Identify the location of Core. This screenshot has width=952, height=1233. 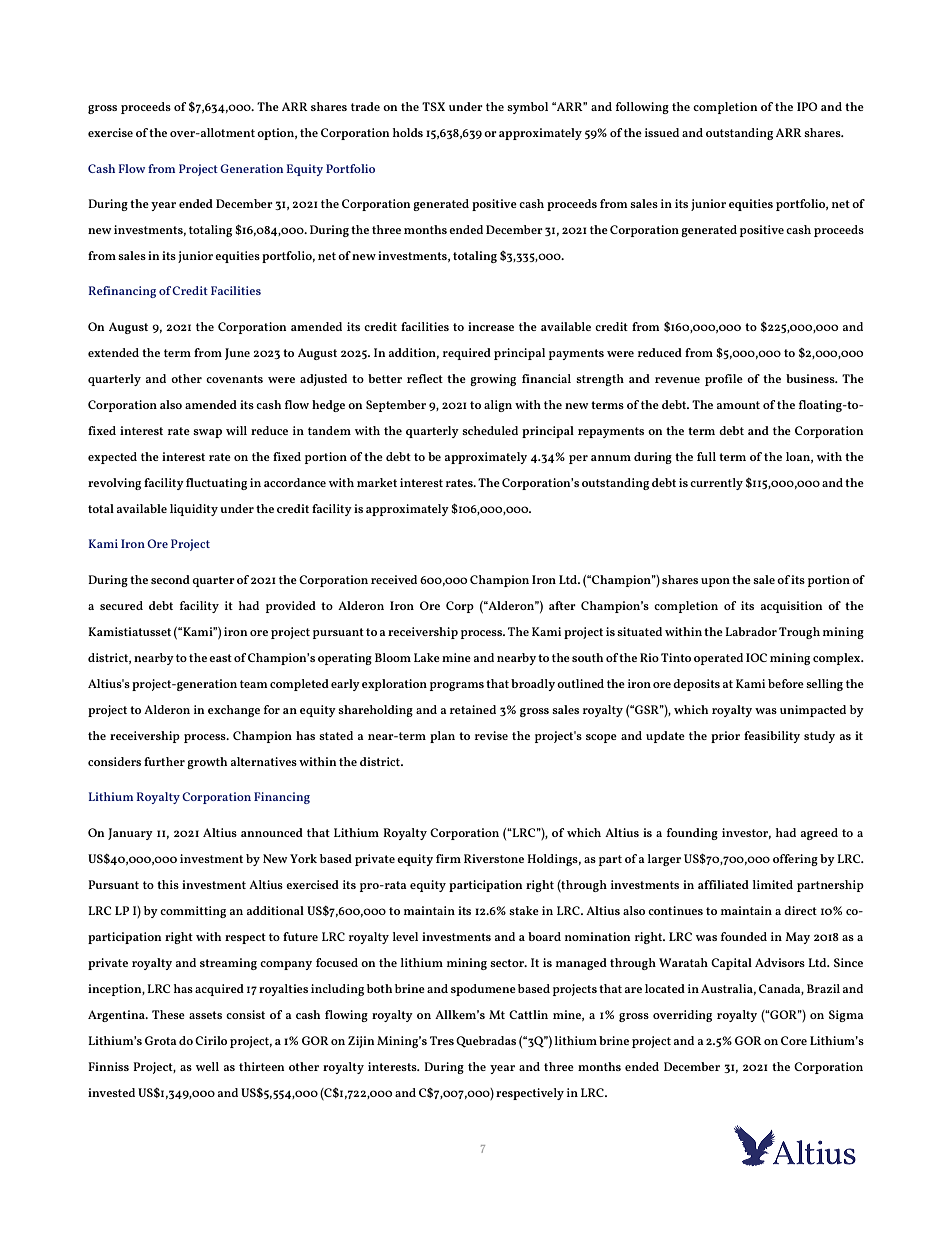
(794, 1040).
